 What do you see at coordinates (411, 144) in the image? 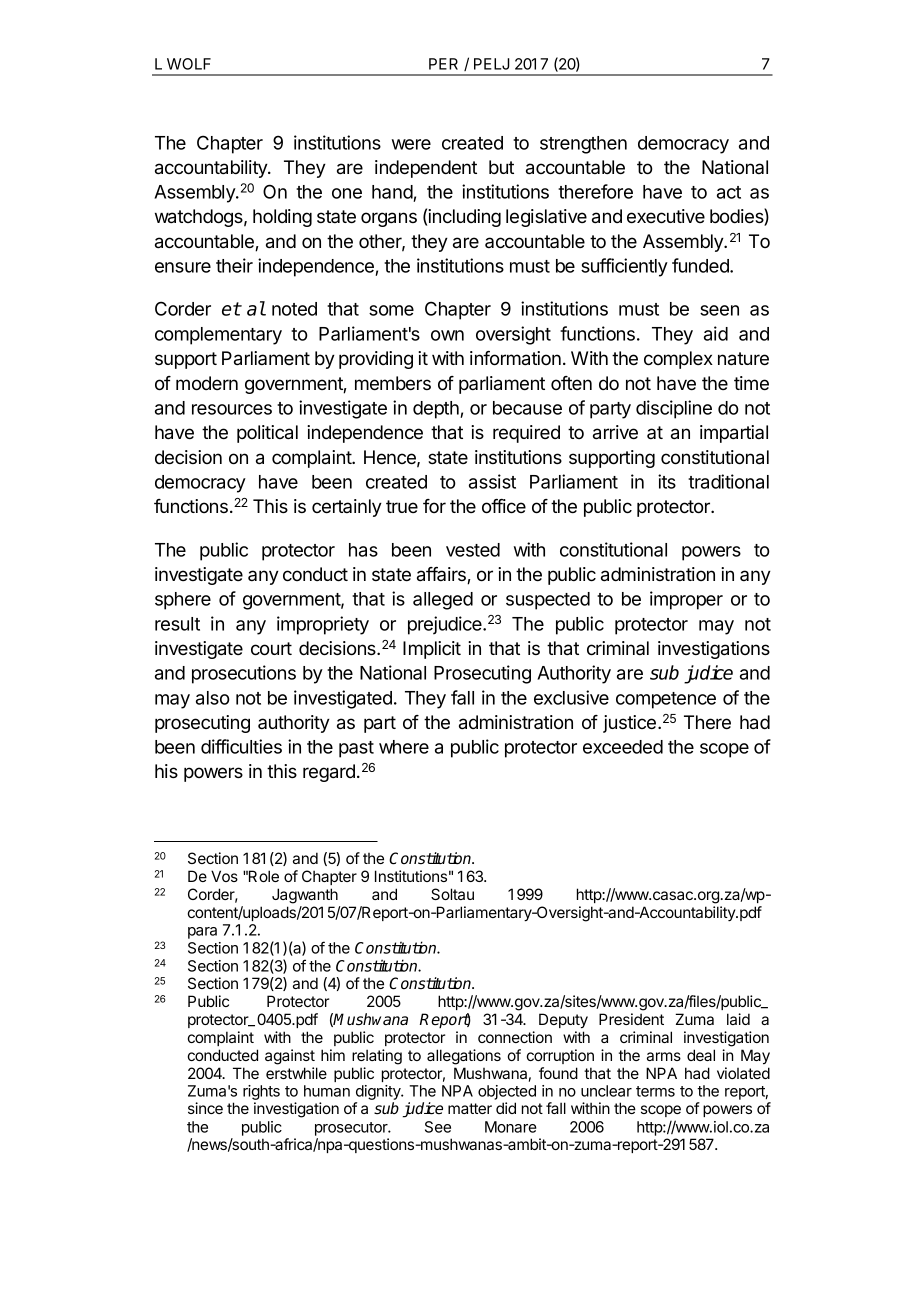
I see `were` at bounding box center [411, 144].
